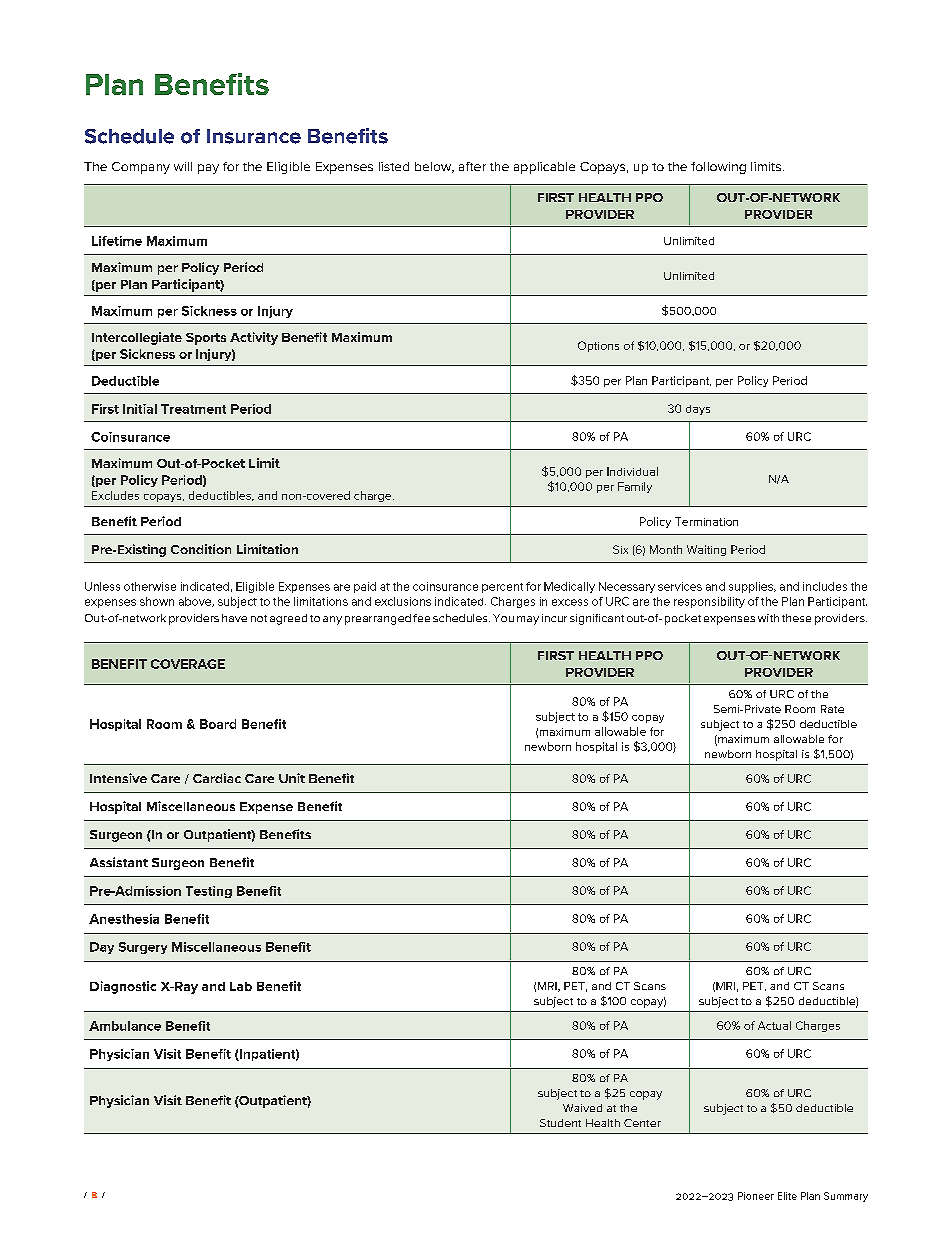 The image size is (952, 1233). What do you see at coordinates (698, 410) in the page?
I see `days` at bounding box center [698, 410].
